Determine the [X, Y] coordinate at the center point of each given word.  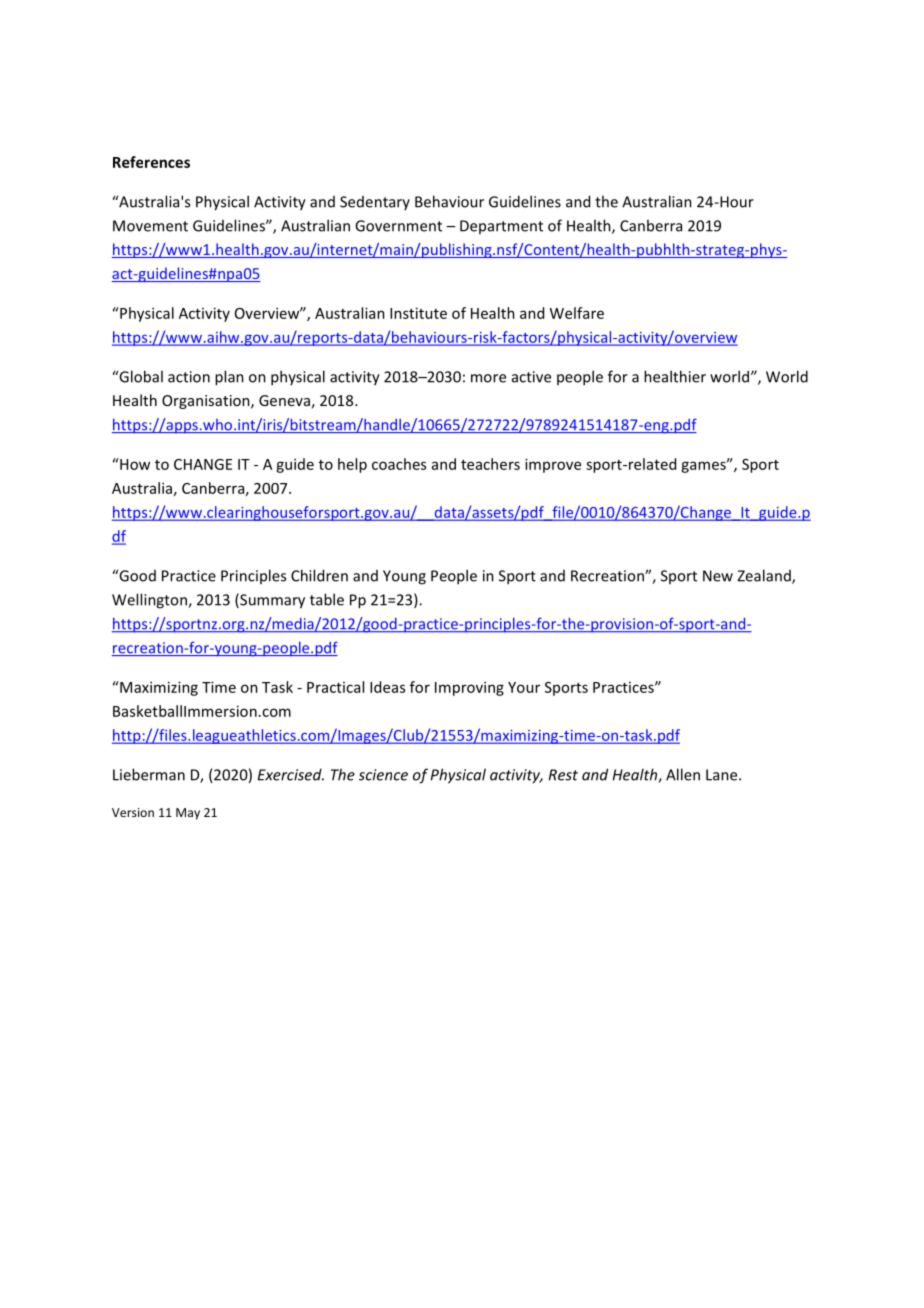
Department [501, 227]
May [188, 814]
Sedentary [375, 203]
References [151, 162]
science [383, 775]
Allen [683, 774]
